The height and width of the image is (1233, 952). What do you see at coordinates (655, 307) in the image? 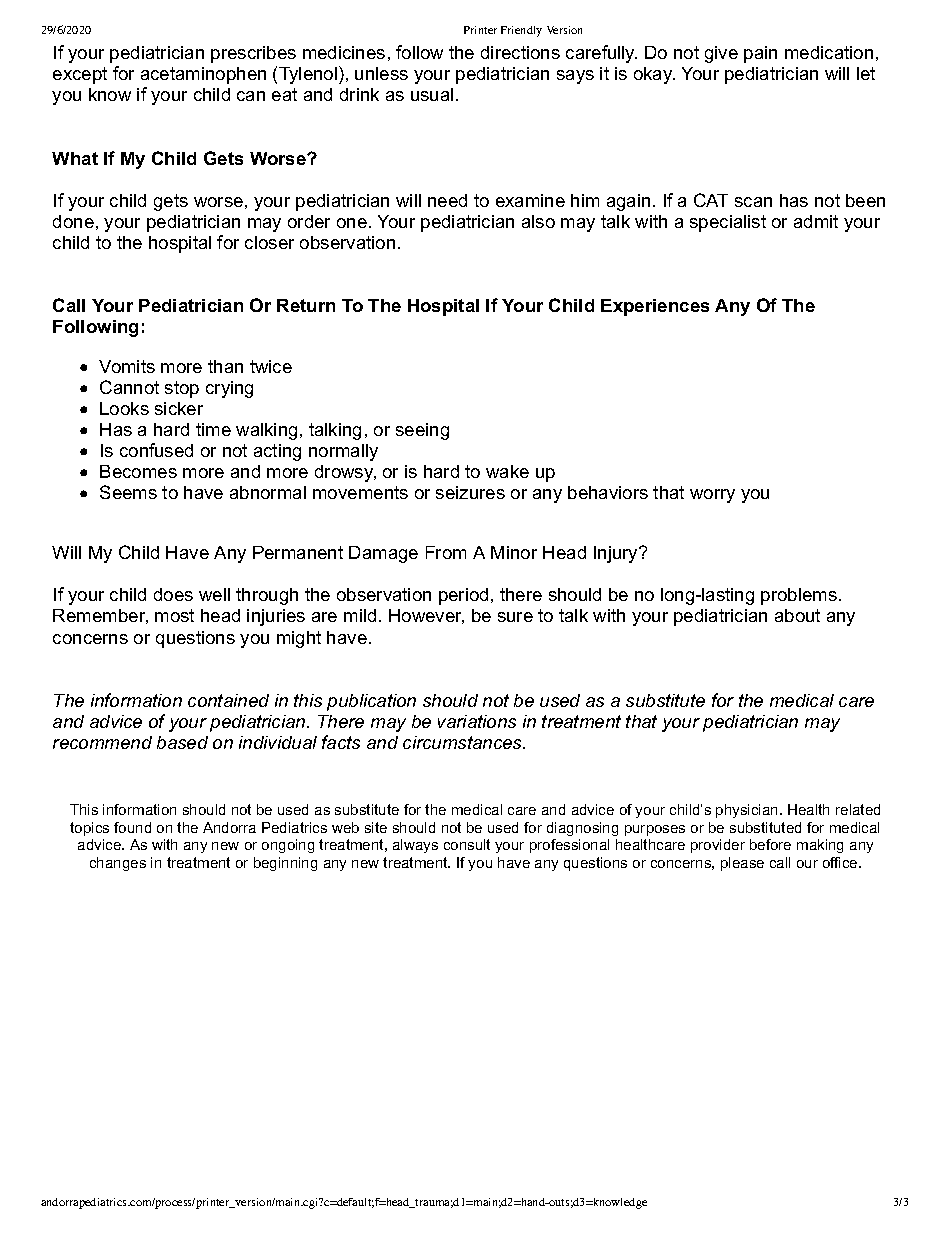
I see `Experiences` at bounding box center [655, 307].
